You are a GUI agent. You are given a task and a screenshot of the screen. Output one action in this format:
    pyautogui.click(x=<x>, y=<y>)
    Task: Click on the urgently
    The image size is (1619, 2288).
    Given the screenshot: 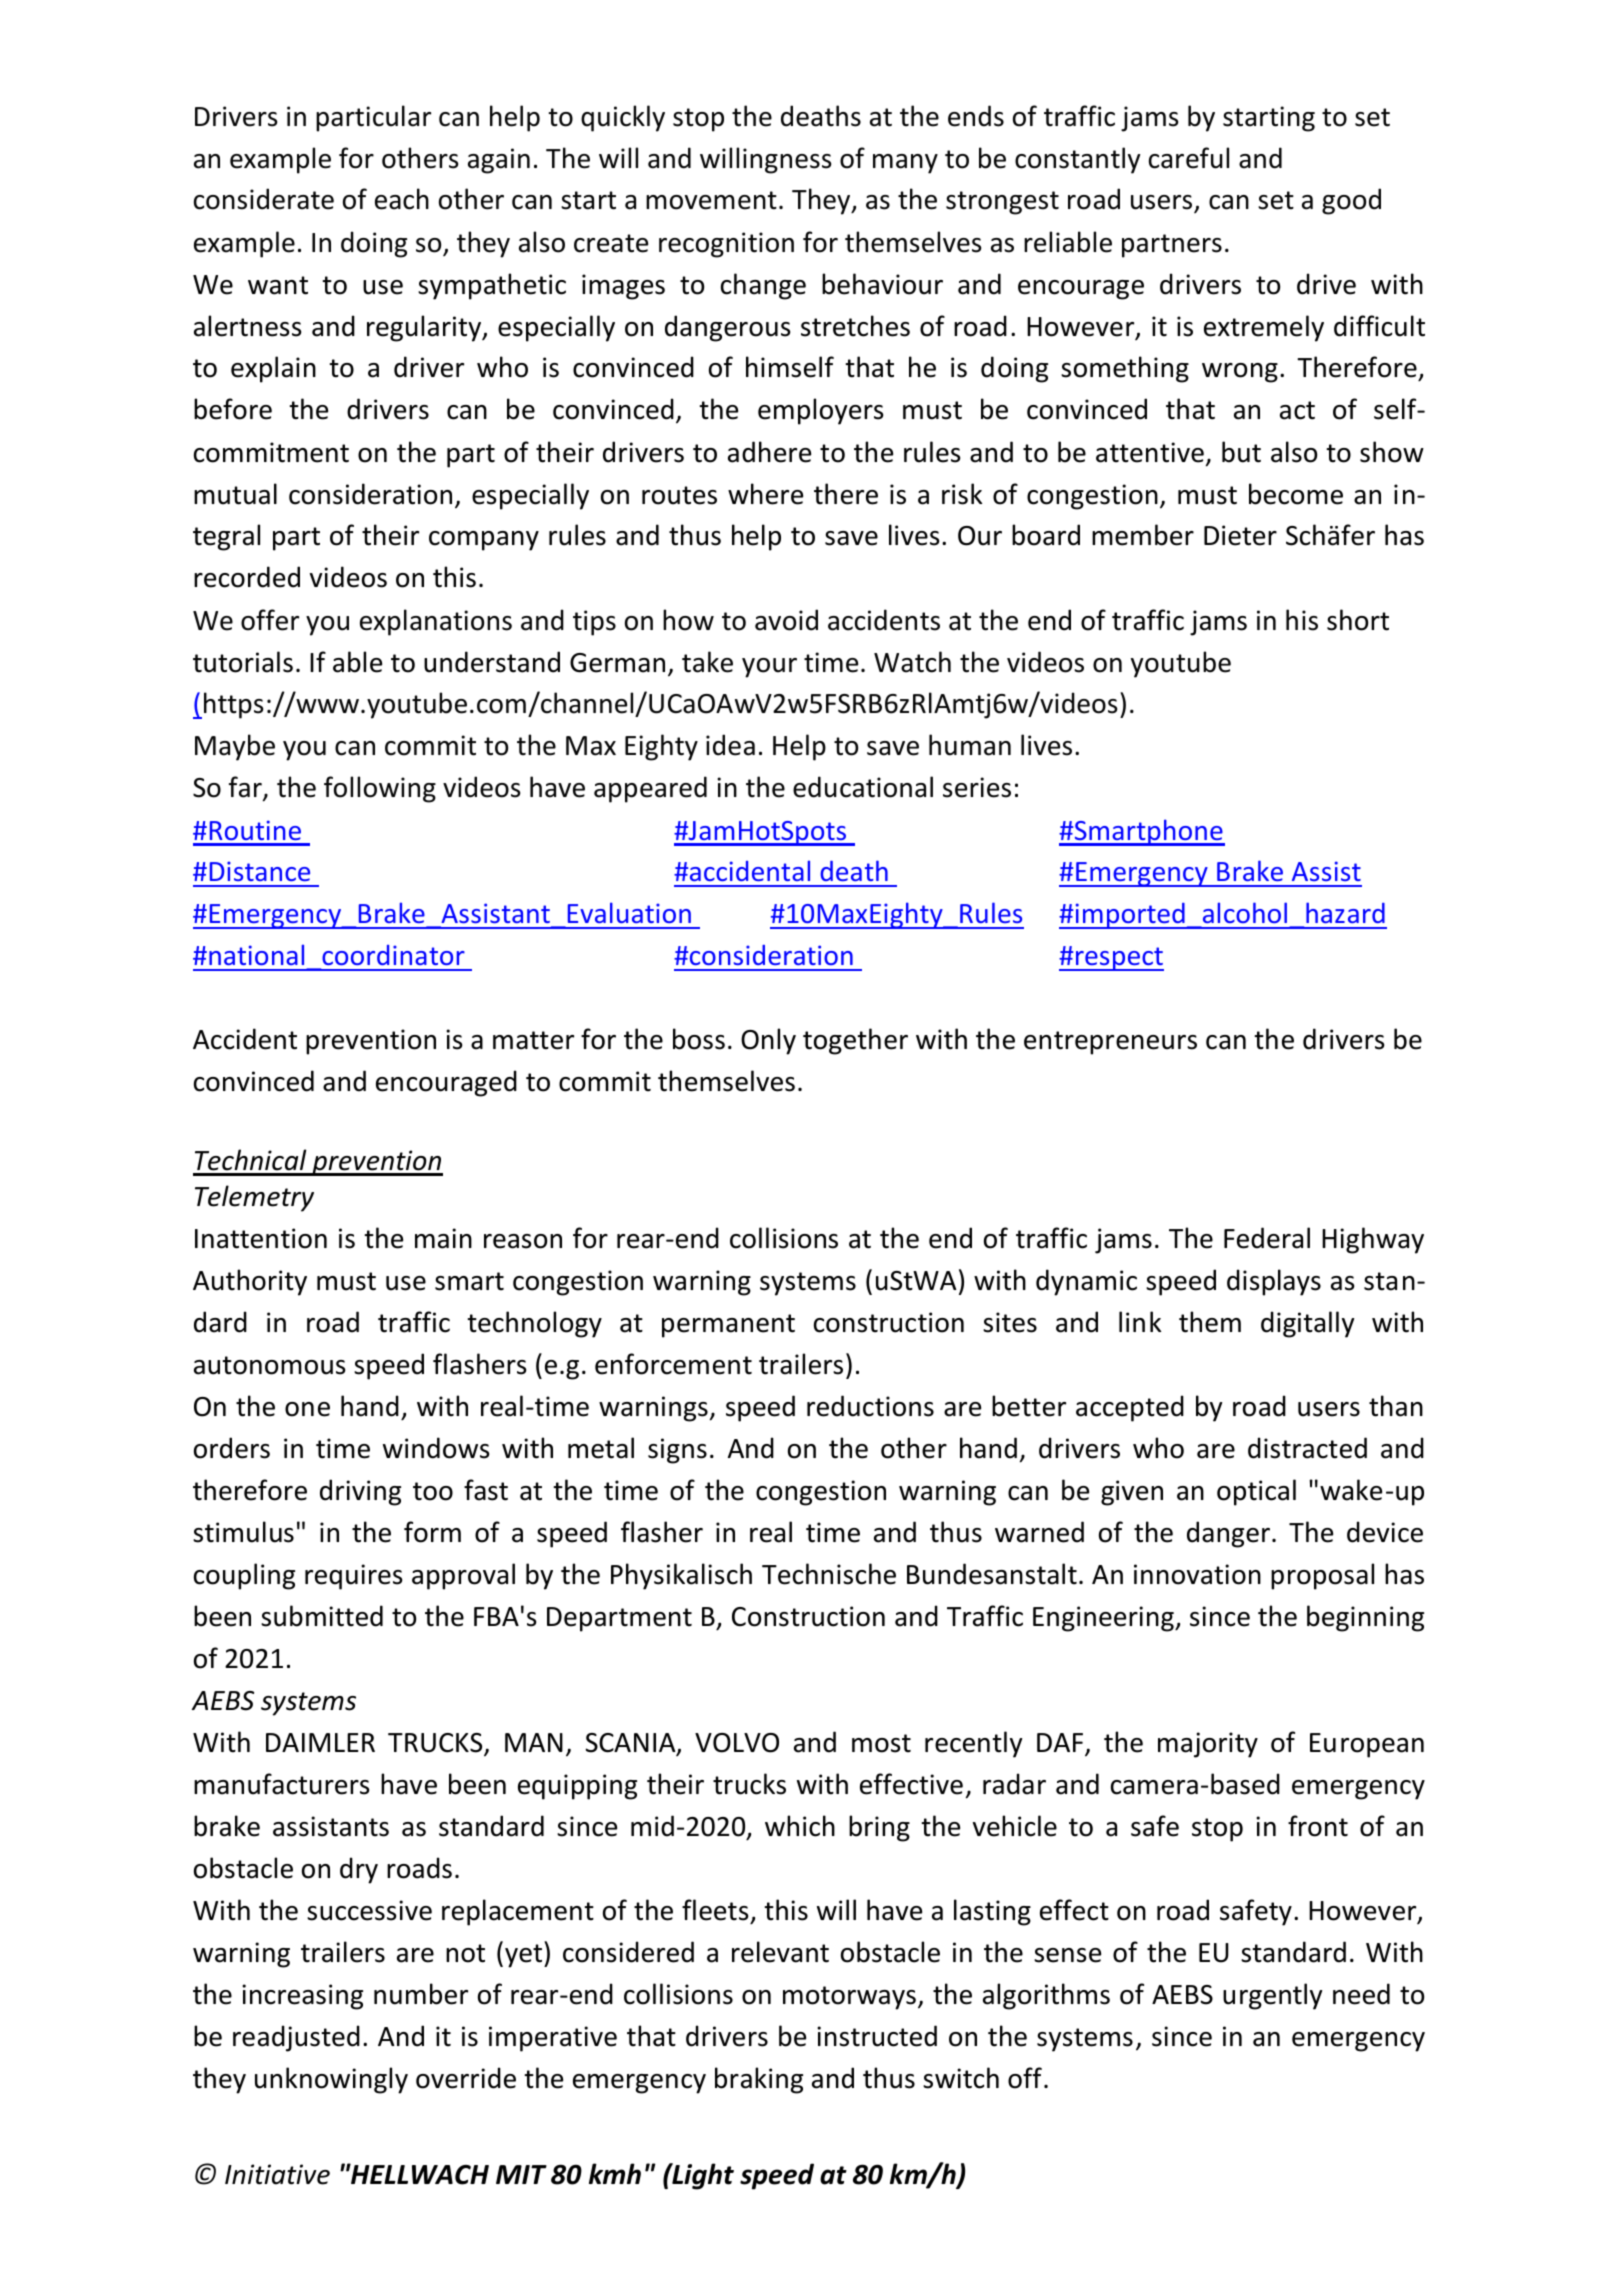 What is the action you would take?
    pyautogui.click(x=1272, y=1996)
